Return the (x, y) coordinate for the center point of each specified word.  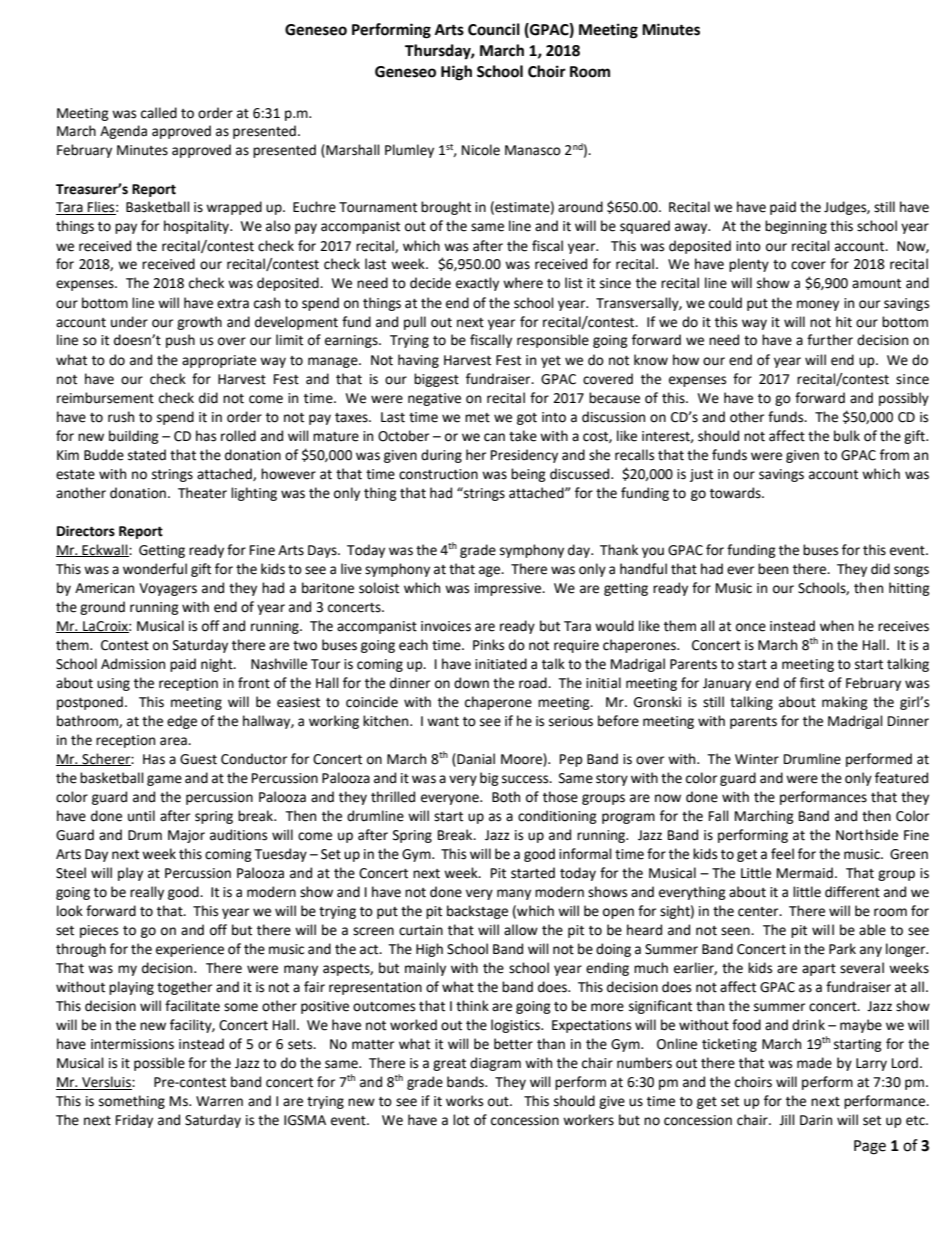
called (159, 113)
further (830, 340)
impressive (509, 589)
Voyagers (168, 589)
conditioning (557, 817)
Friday (134, 1121)
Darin (816, 1120)
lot (461, 1120)
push (180, 341)
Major (186, 836)
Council (494, 29)
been (773, 569)
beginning (796, 227)
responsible (553, 341)
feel (782, 854)
